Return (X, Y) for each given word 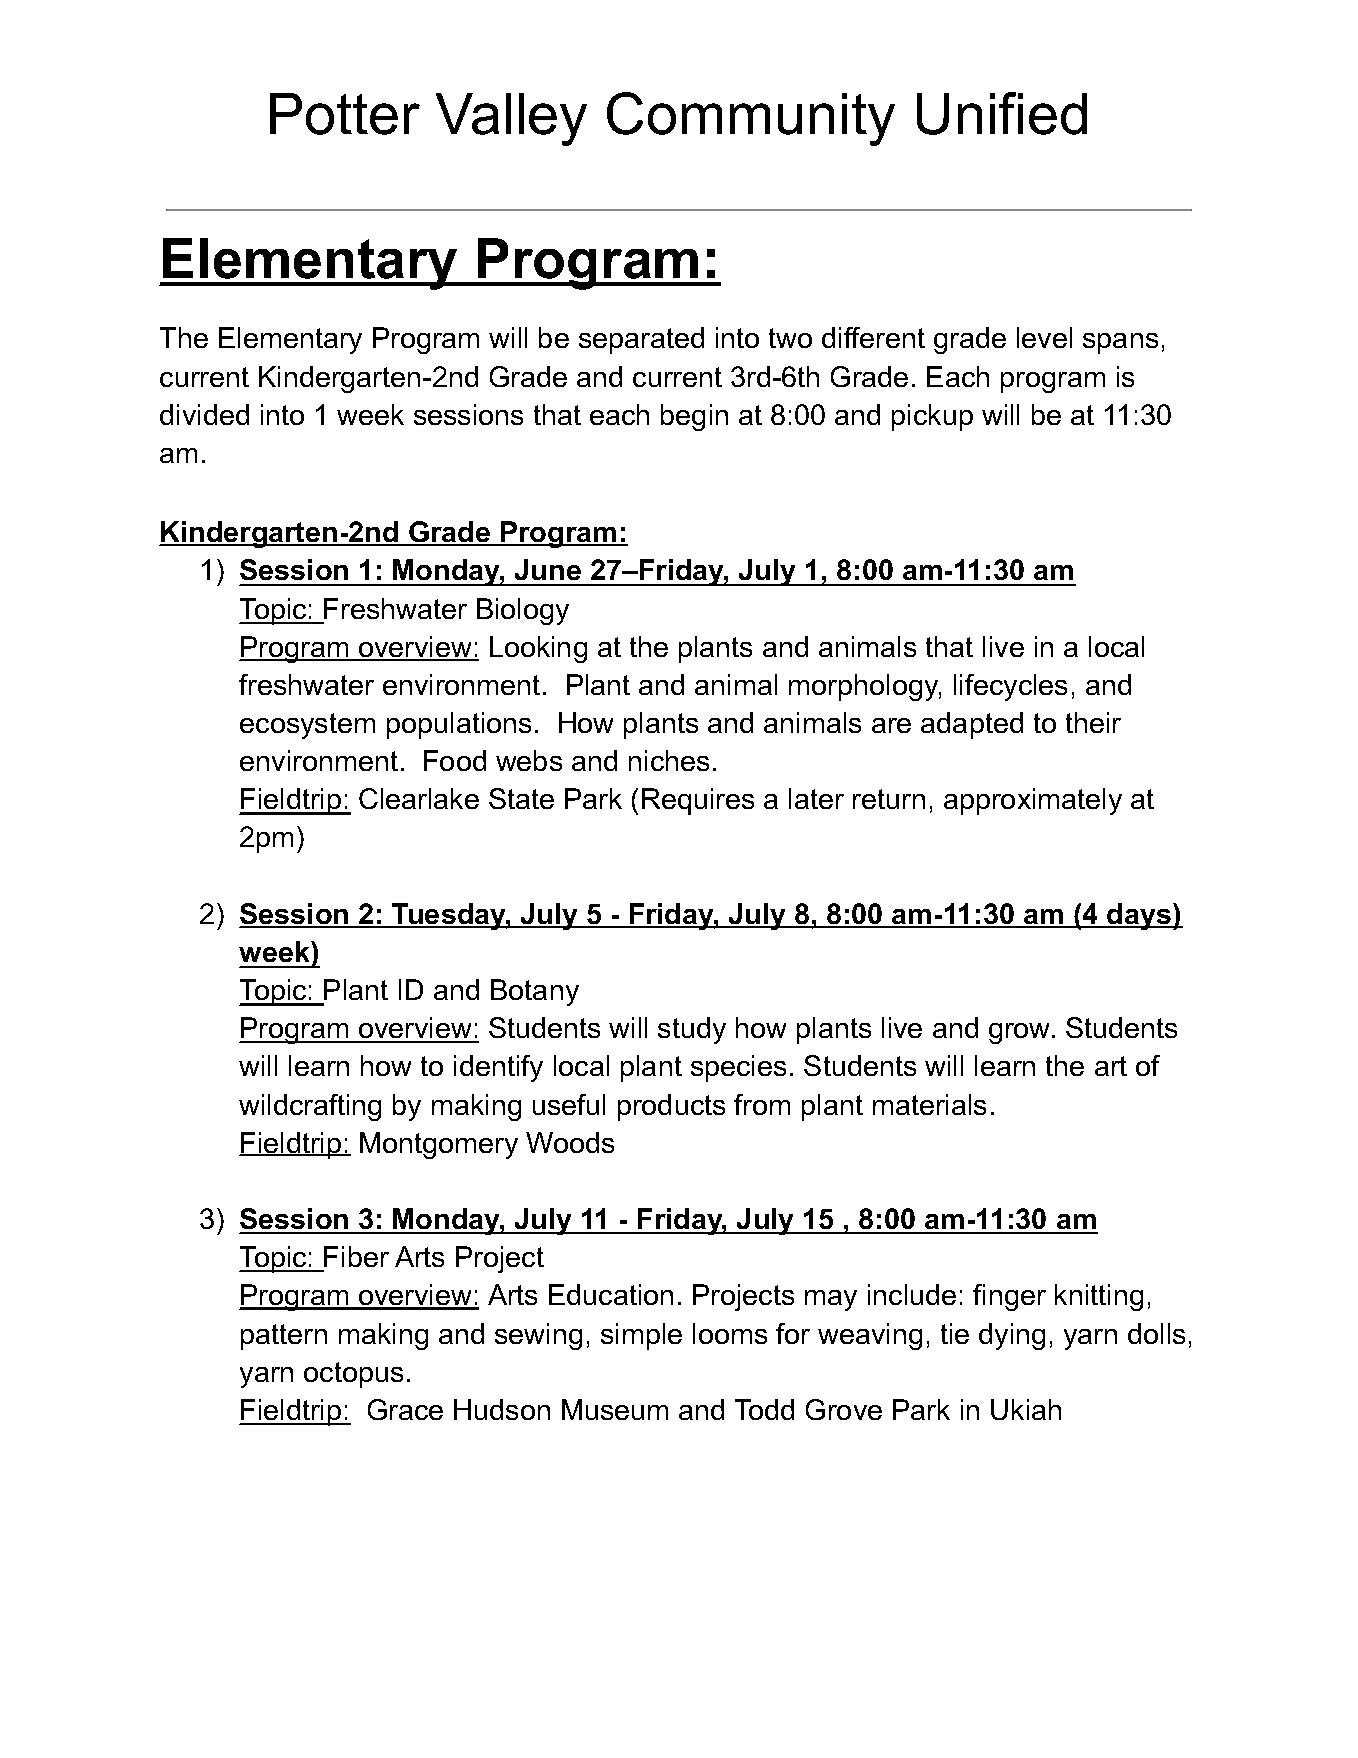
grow (1021, 1033)
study (692, 1030)
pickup (932, 417)
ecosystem (307, 726)
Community (751, 119)
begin (694, 417)
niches (669, 760)
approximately (1033, 801)
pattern (284, 1337)
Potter (345, 114)
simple (641, 1336)
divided (204, 414)
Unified (1002, 113)
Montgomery (439, 1145)
